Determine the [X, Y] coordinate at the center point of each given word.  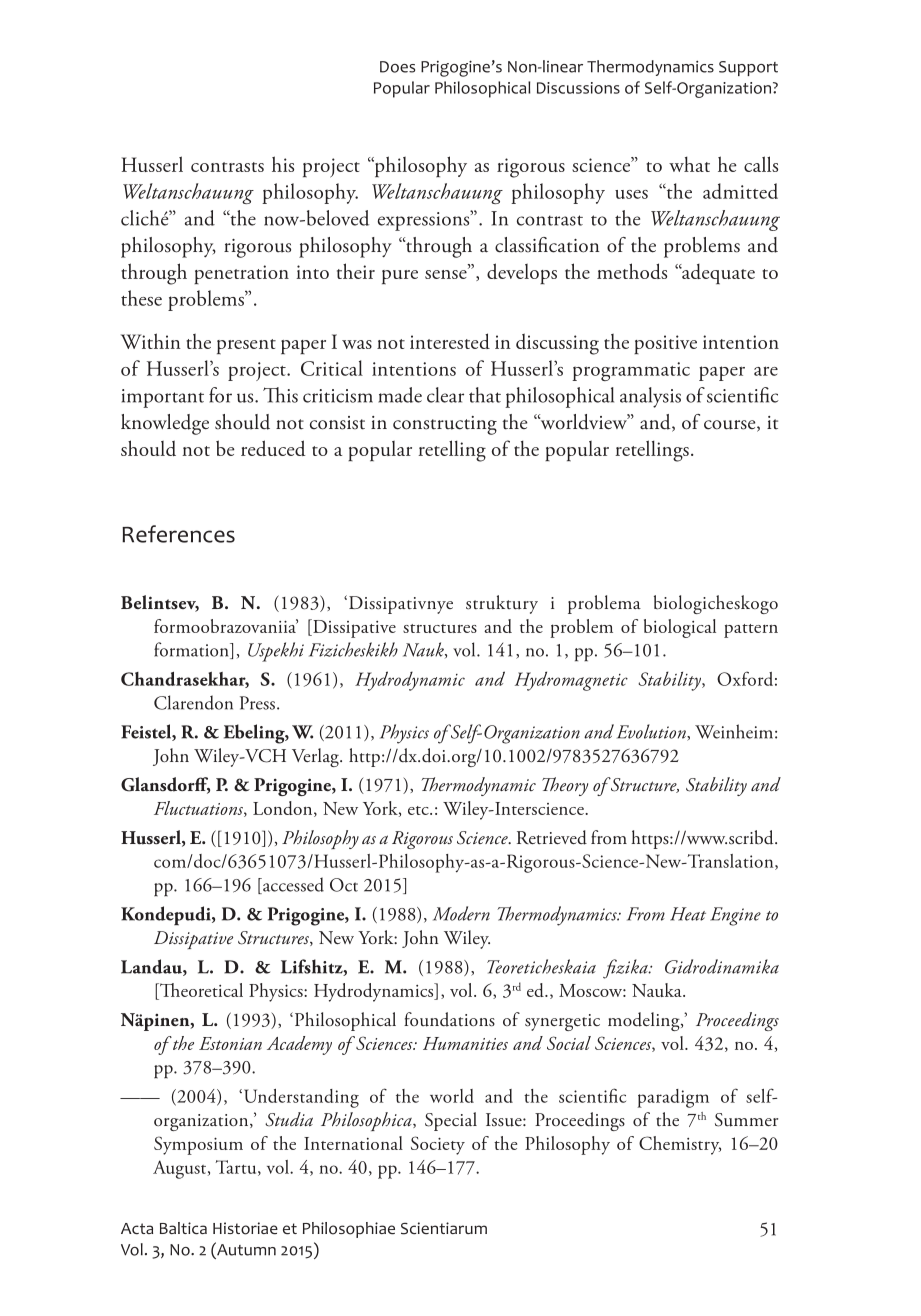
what [689, 164]
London [284, 809]
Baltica [183, 1228]
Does [397, 67]
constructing [445, 425]
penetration [241, 274]
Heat [688, 914]
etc [419, 810]
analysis [650, 397]
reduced [273, 448]
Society [438, 1145]
